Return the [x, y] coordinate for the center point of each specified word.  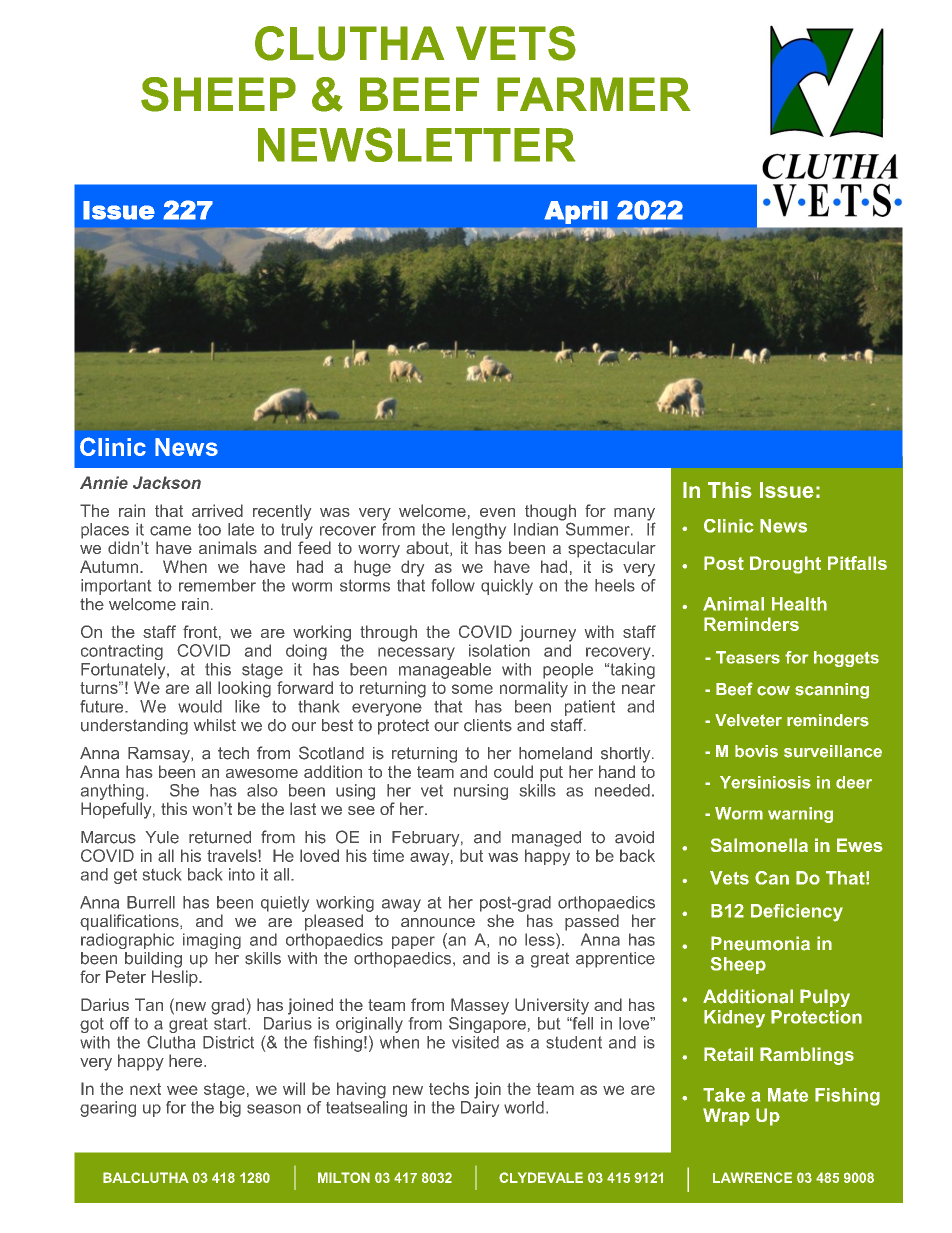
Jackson [167, 482]
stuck [162, 874]
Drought [785, 565]
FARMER [594, 94]
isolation [499, 650]
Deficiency [797, 913]
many [634, 515]
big [230, 1107]
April [576, 212]
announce [438, 922]
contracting [122, 652]
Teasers [748, 657]
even [497, 512]
